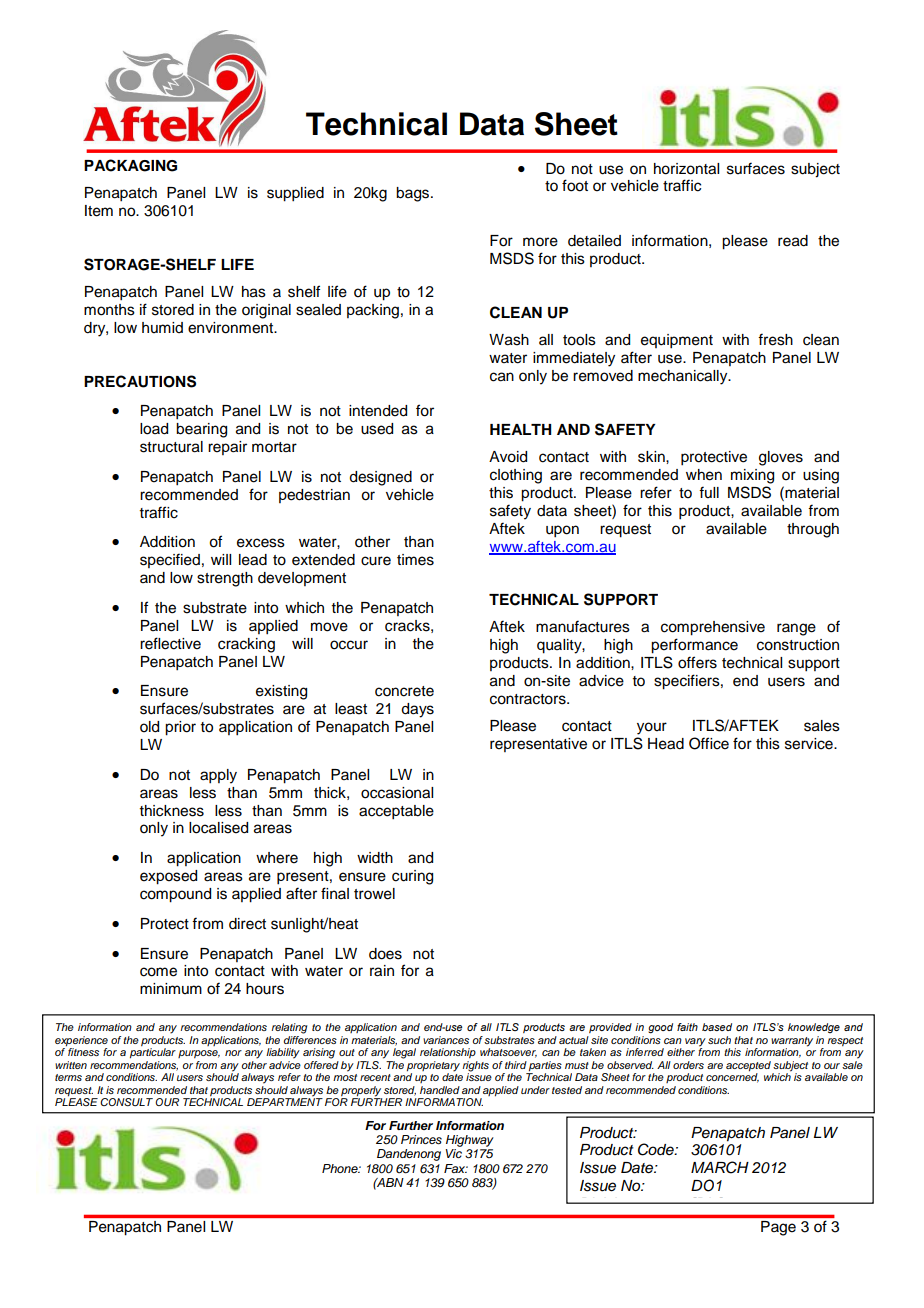  What do you see at coordinates (717, 1027) in the screenshot?
I see `based` at bounding box center [717, 1027].
